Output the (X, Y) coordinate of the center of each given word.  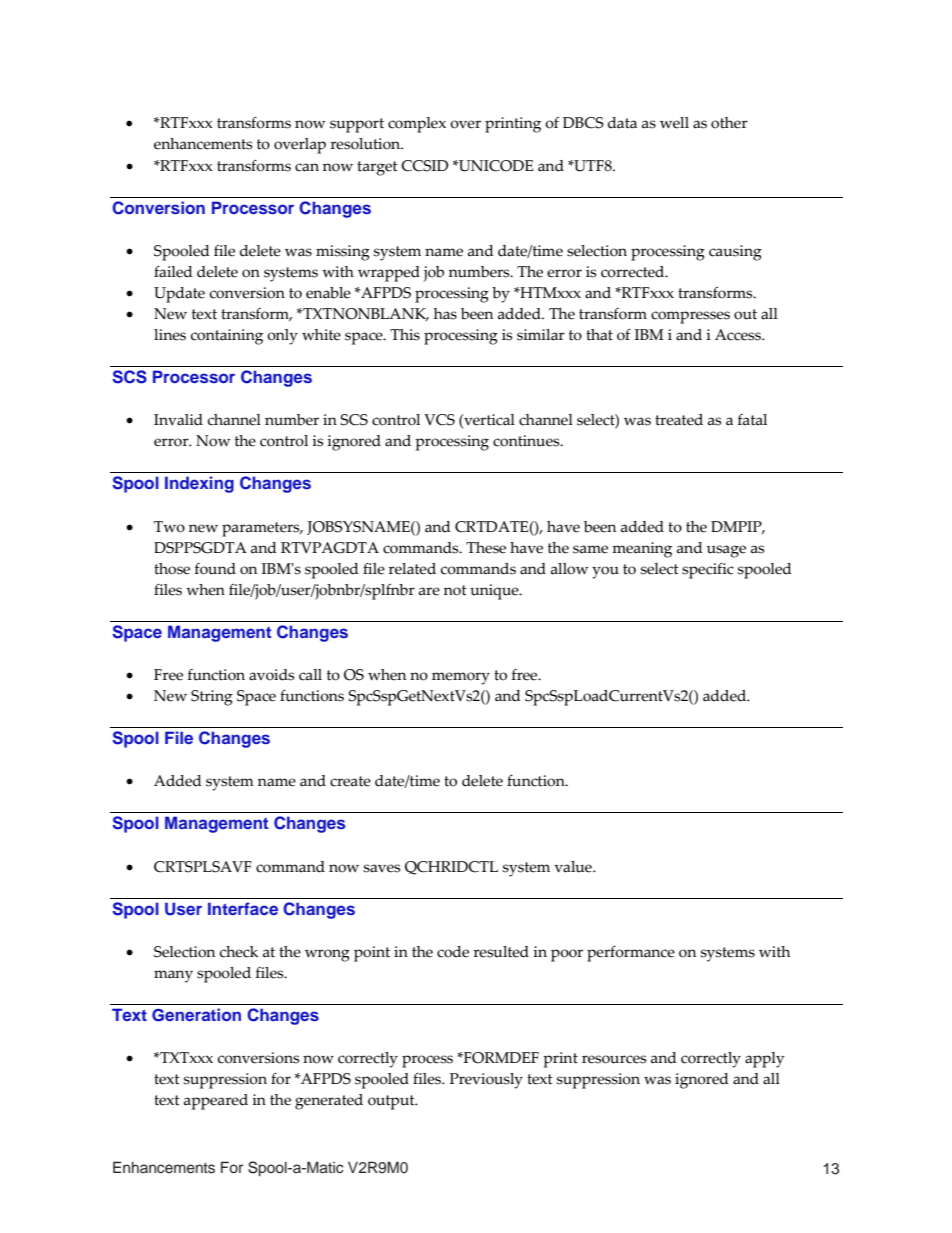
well (674, 123)
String (212, 698)
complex (417, 125)
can (307, 167)
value (574, 867)
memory (461, 678)
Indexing (199, 484)
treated (679, 420)
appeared (216, 1102)
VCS (439, 420)
